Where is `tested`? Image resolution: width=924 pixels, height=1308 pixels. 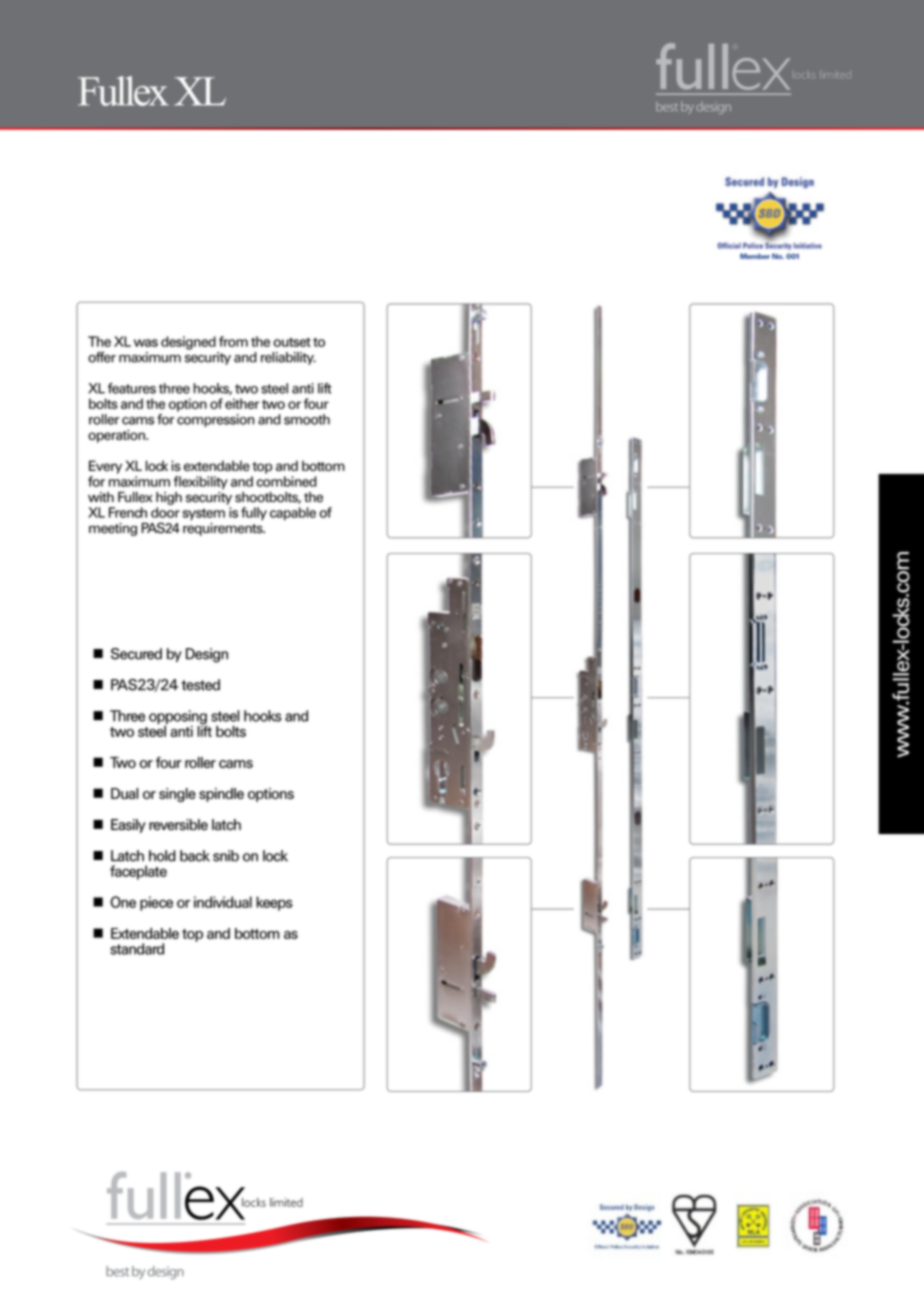
tested is located at coordinates (200, 685).
